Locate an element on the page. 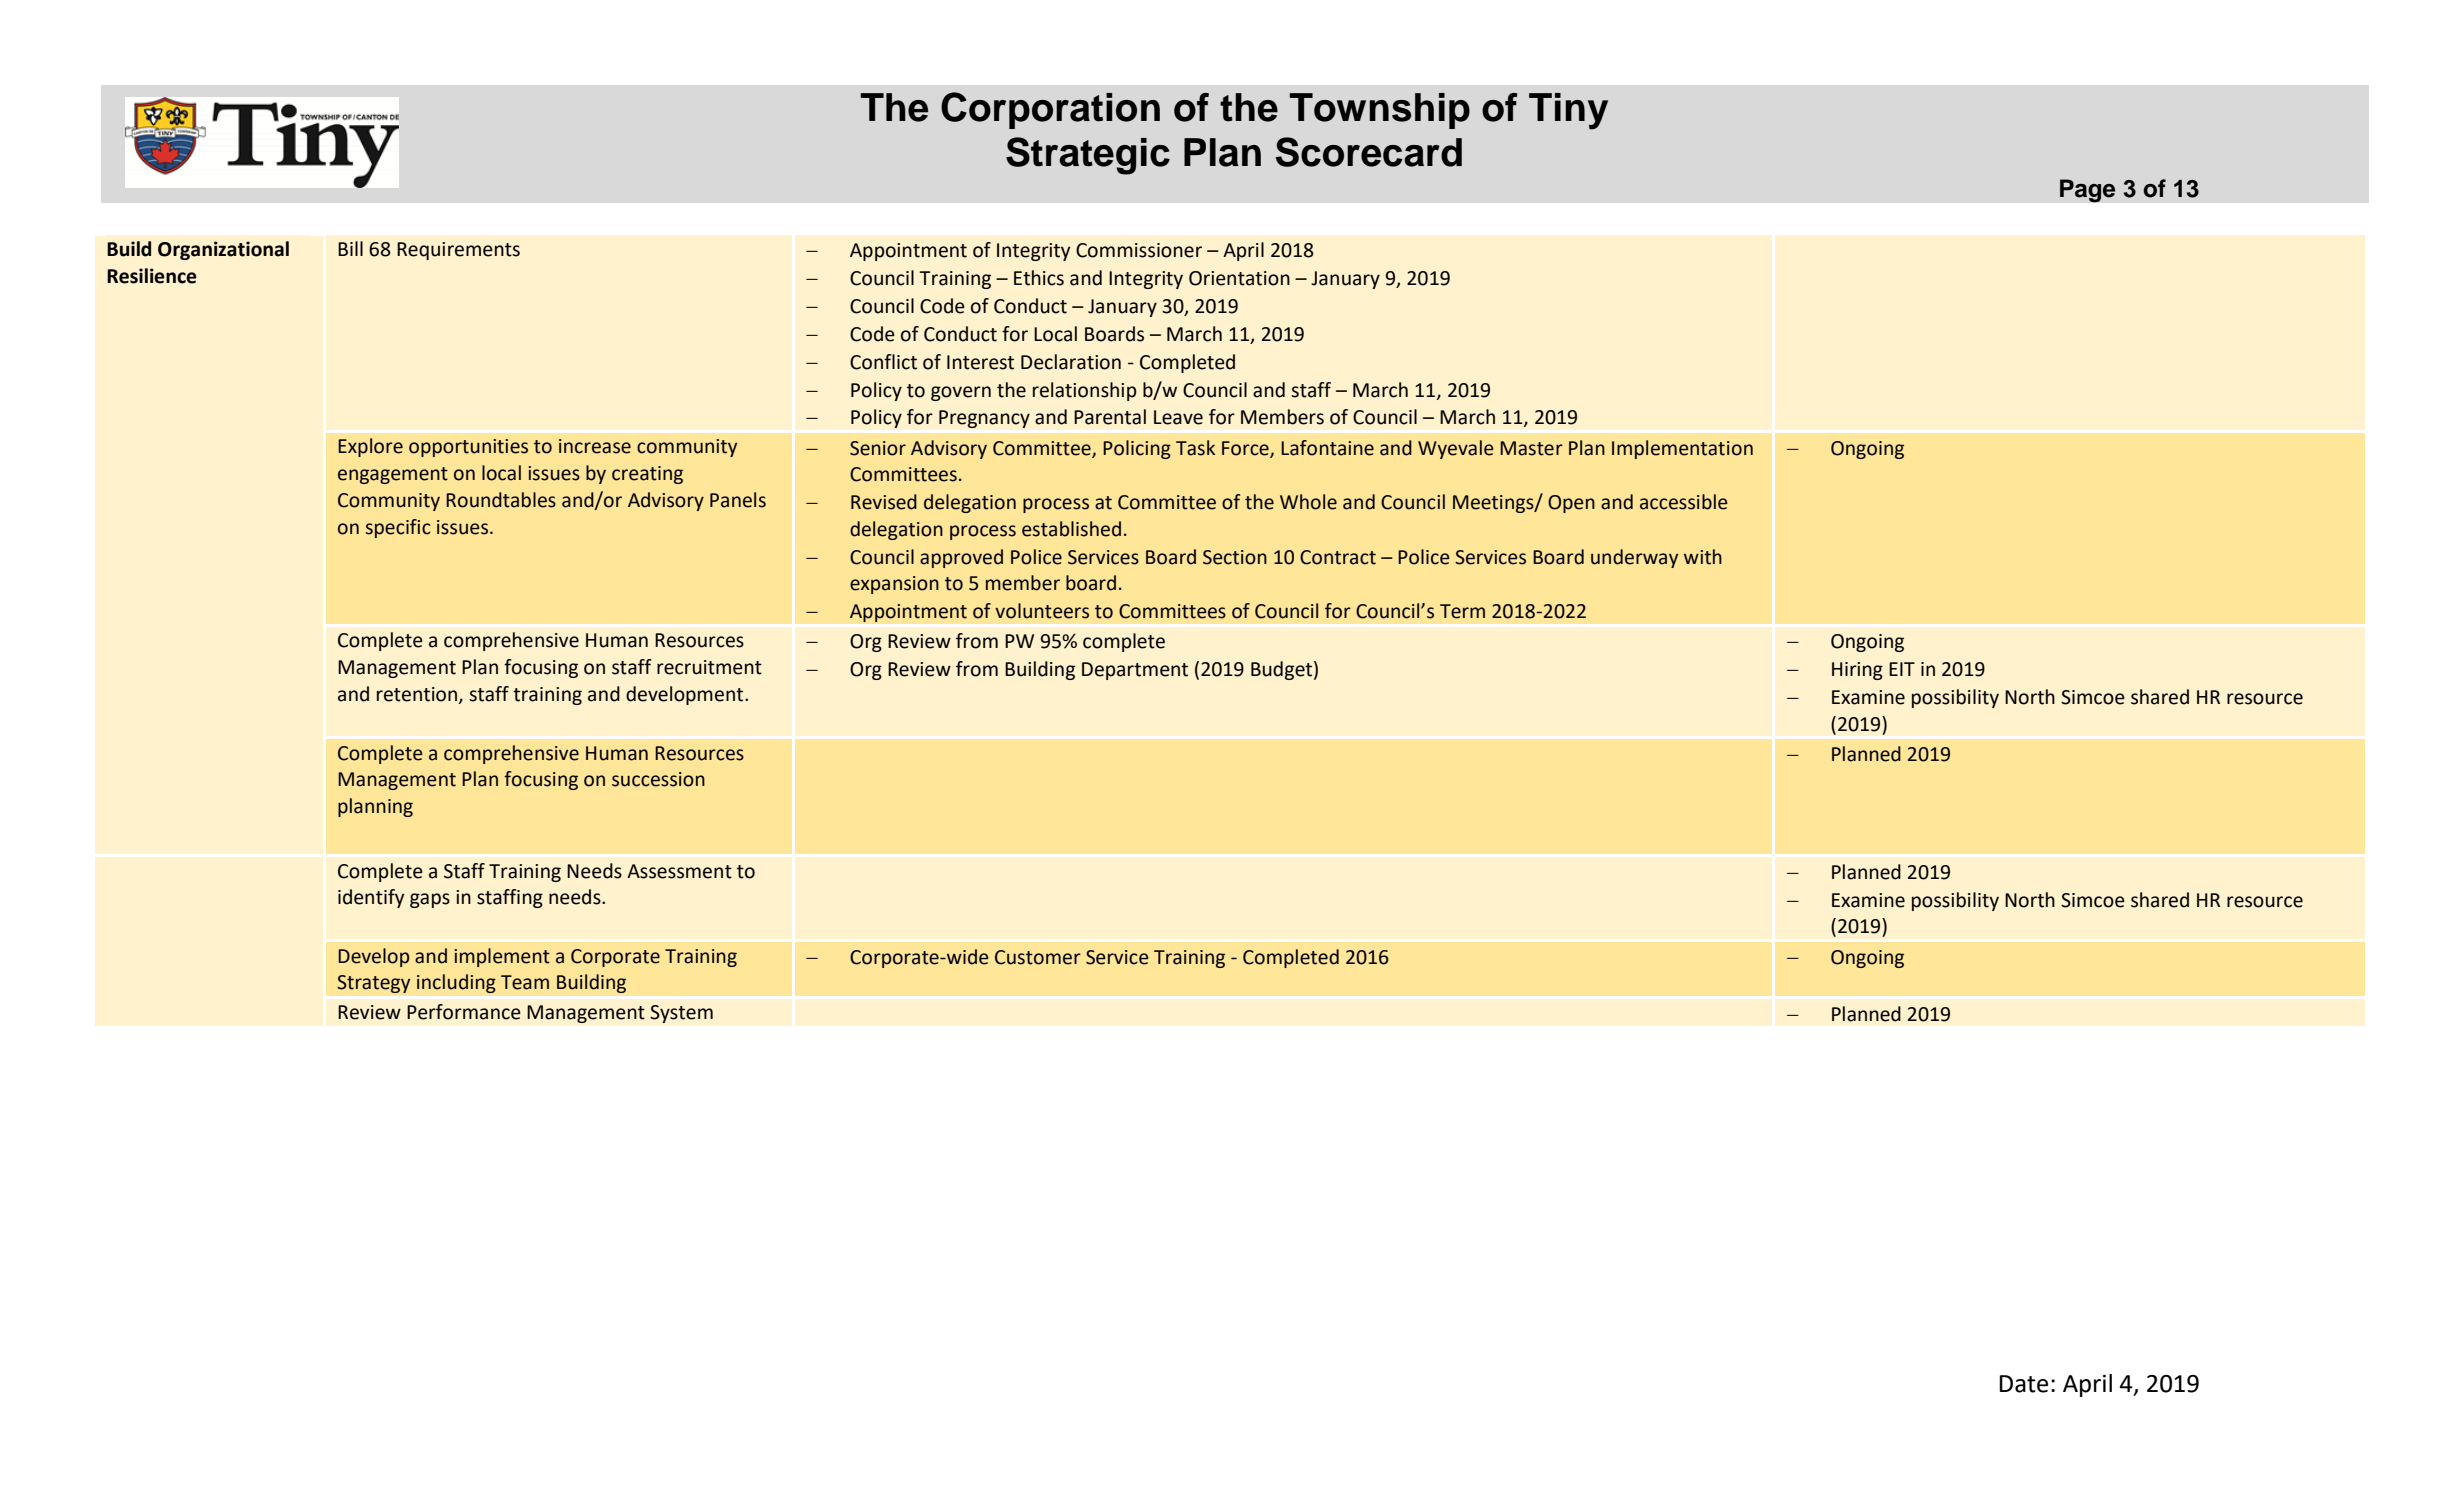 This document has width=2446, height=1485. Bill is located at coordinates (350, 248).
